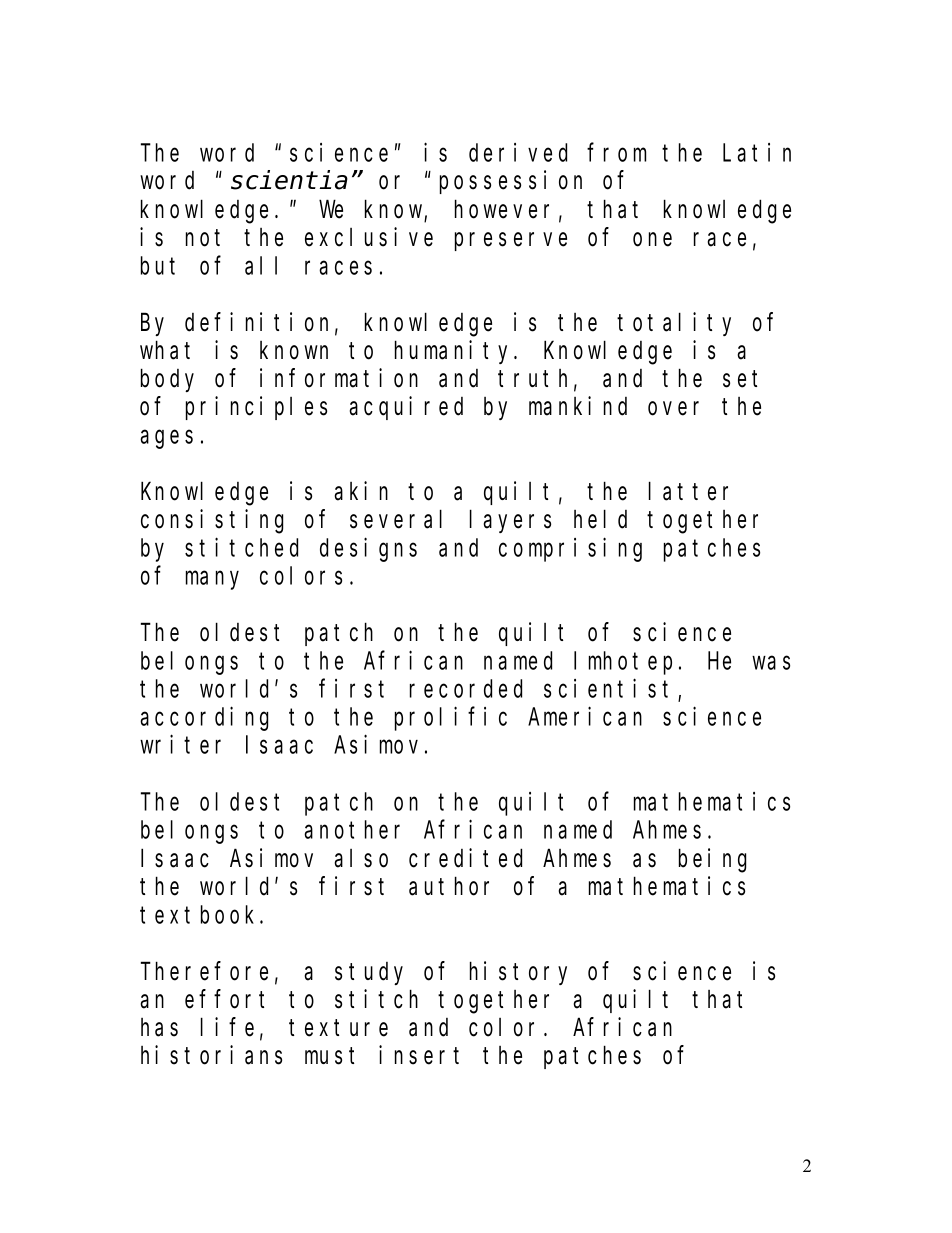 This page has width=952, height=1233. Describe the element at coordinates (617, 153) in the page. I see `from` at that location.
